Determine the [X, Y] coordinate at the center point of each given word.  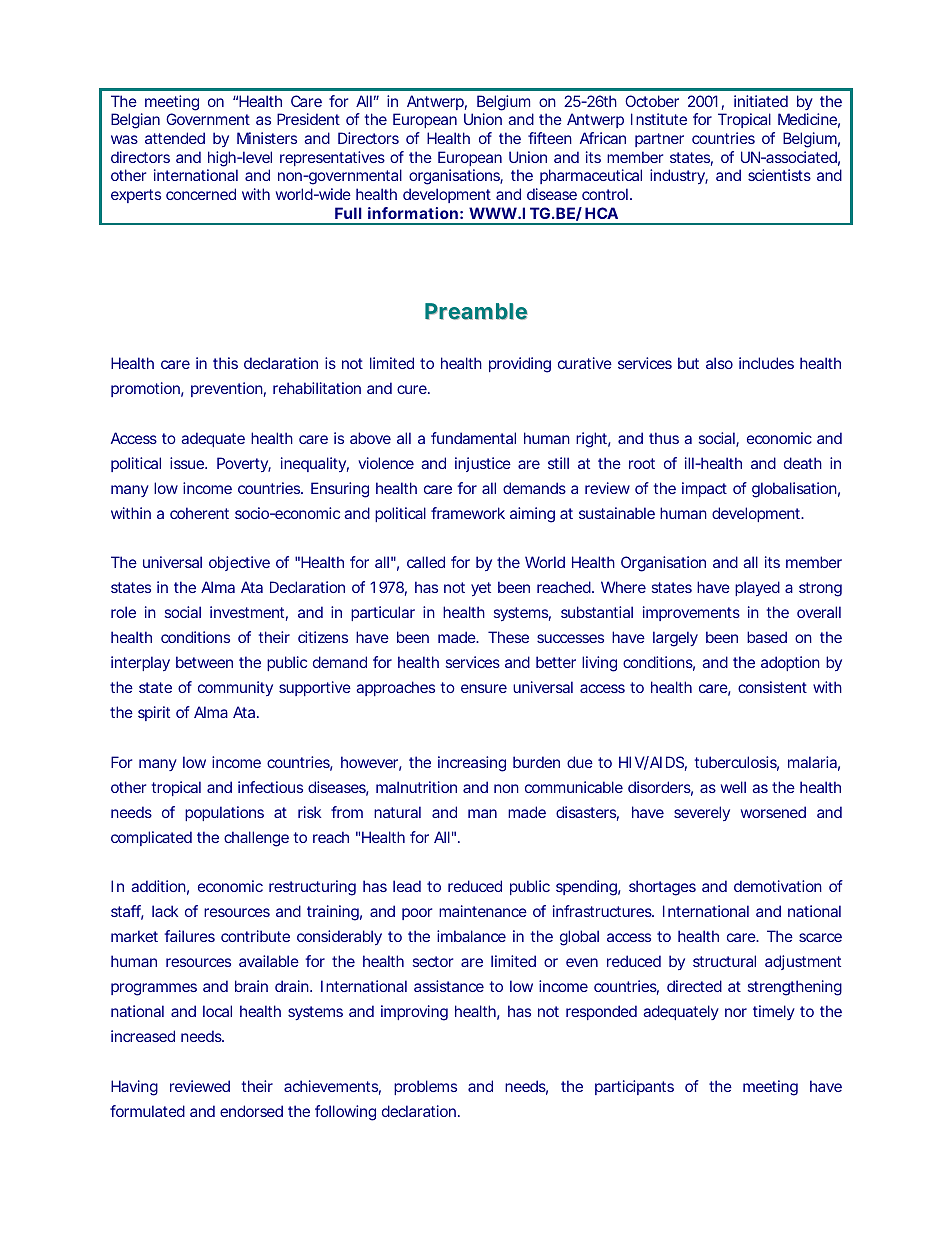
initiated [761, 101]
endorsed [251, 1111]
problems [425, 1087]
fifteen [550, 138]
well [733, 787]
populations [224, 813]
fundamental [473, 438]
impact [704, 489]
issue [188, 463]
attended [175, 138]
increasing [472, 764]
